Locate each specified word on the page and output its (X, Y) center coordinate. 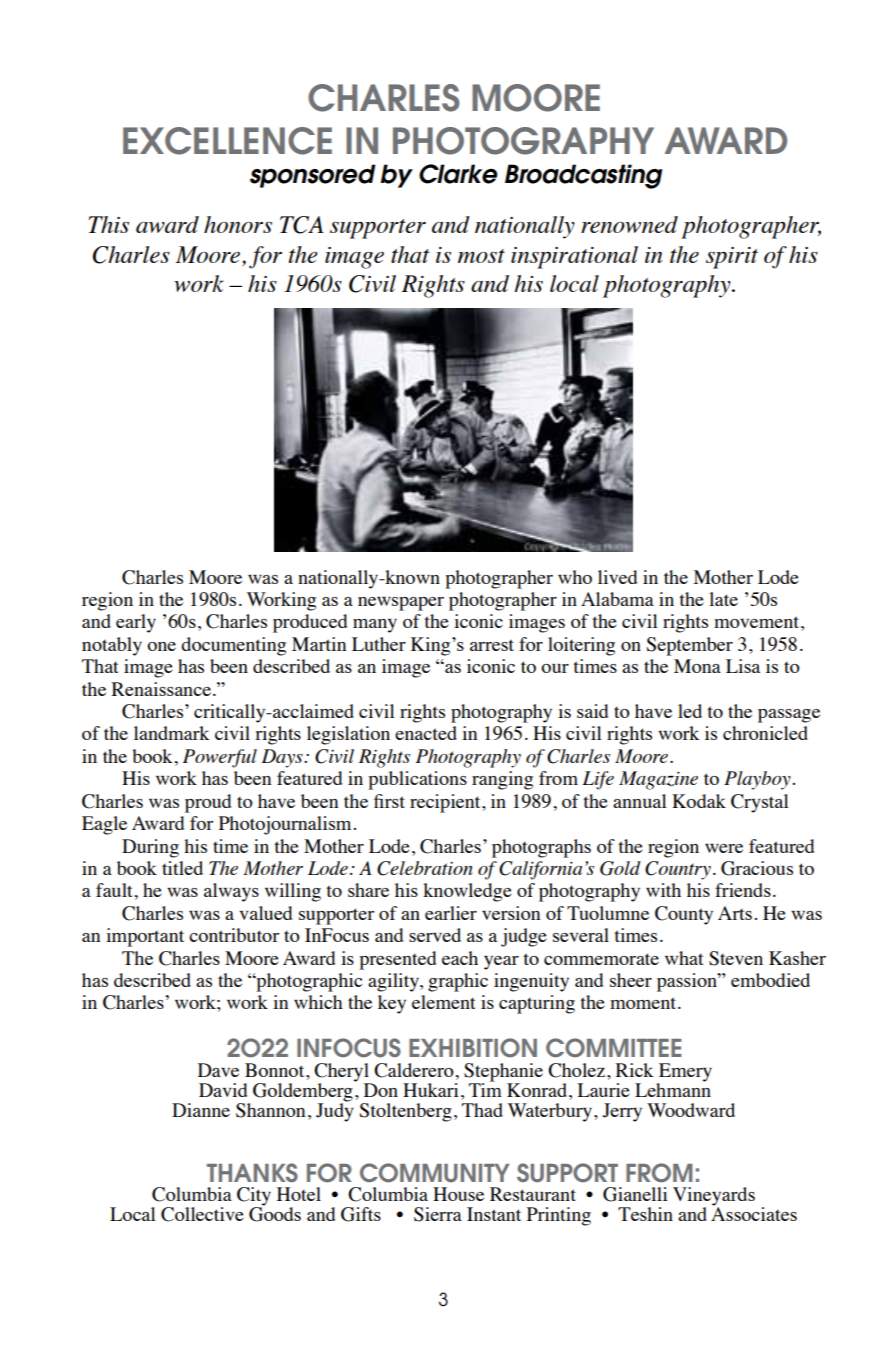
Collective (202, 1214)
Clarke (458, 174)
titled (182, 868)
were (724, 848)
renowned (629, 224)
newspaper (401, 604)
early (136, 623)
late (723, 599)
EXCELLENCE (227, 141)
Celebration (425, 868)
